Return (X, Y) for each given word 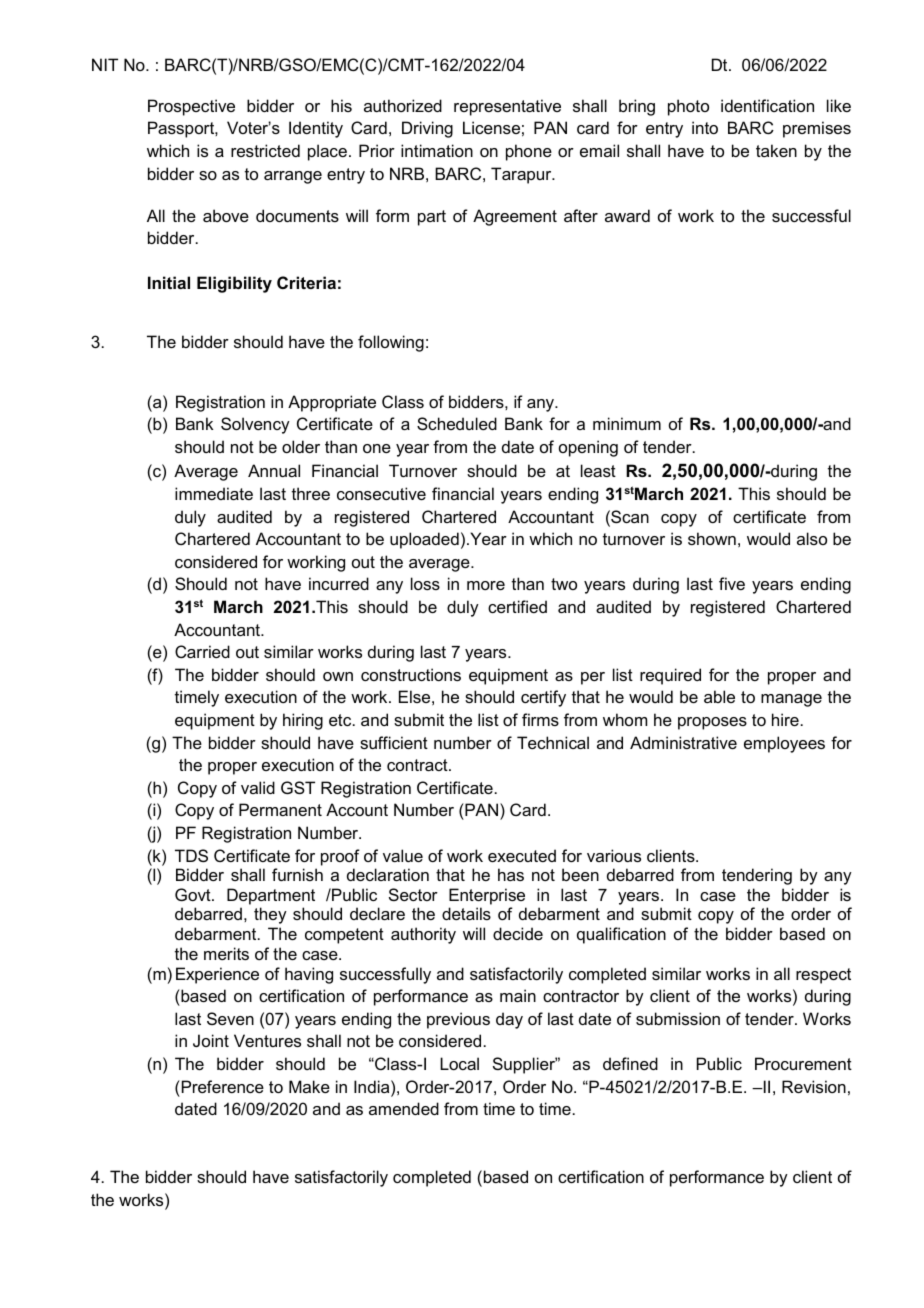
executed (522, 855)
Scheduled (457, 423)
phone (529, 152)
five (732, 583)
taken (776, 150)
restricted (265, 150)
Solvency (255, 425)
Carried (202, 651)
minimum (627, 423)
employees (784, 744)
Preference (221, 1086)
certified (517, 606)
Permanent (280, 809)
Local (459, 1063)
